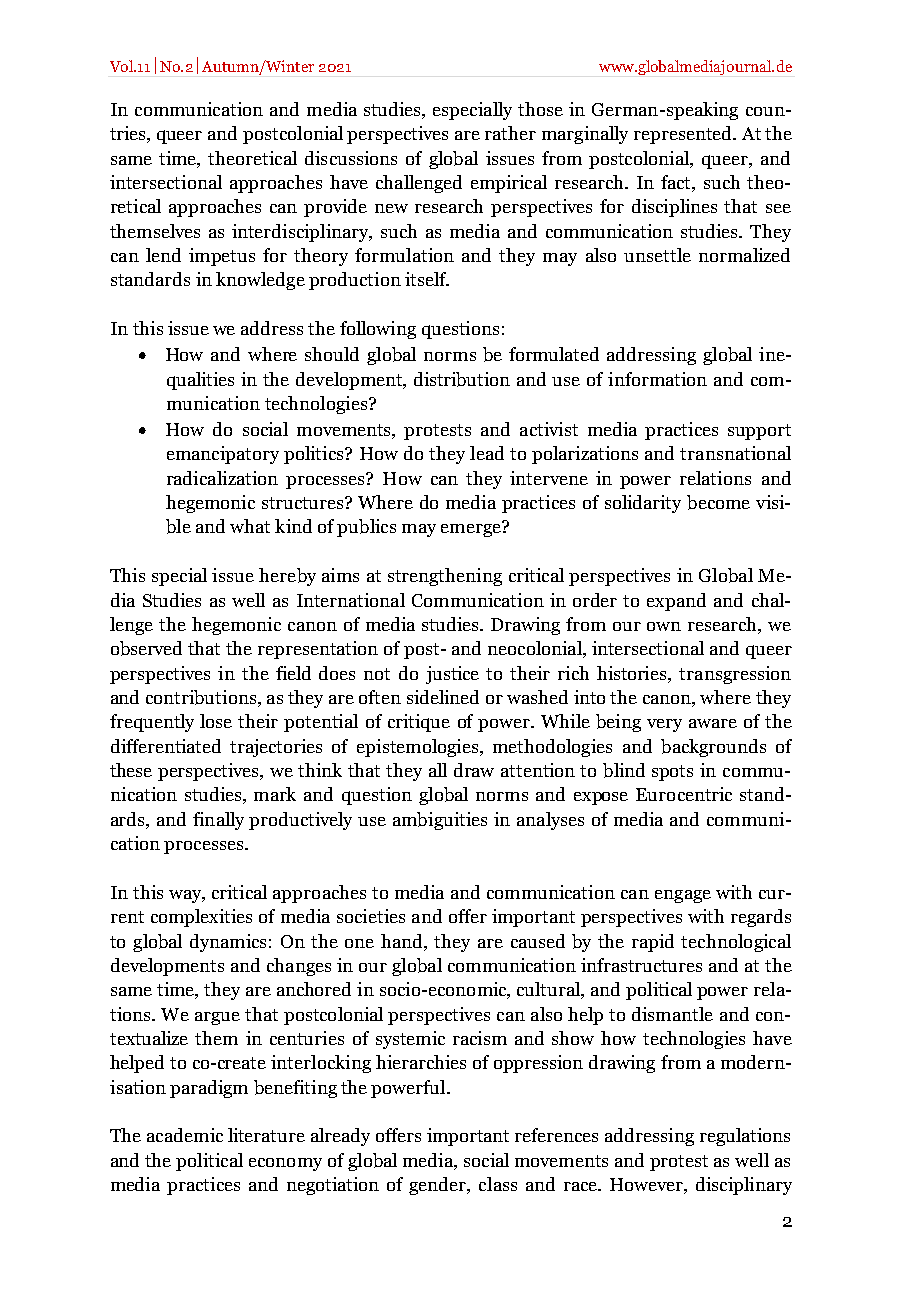  What do you see at coordinates (185, 1135) in the screenshot?
I see `academic` at bounding box center [185, 1135].
